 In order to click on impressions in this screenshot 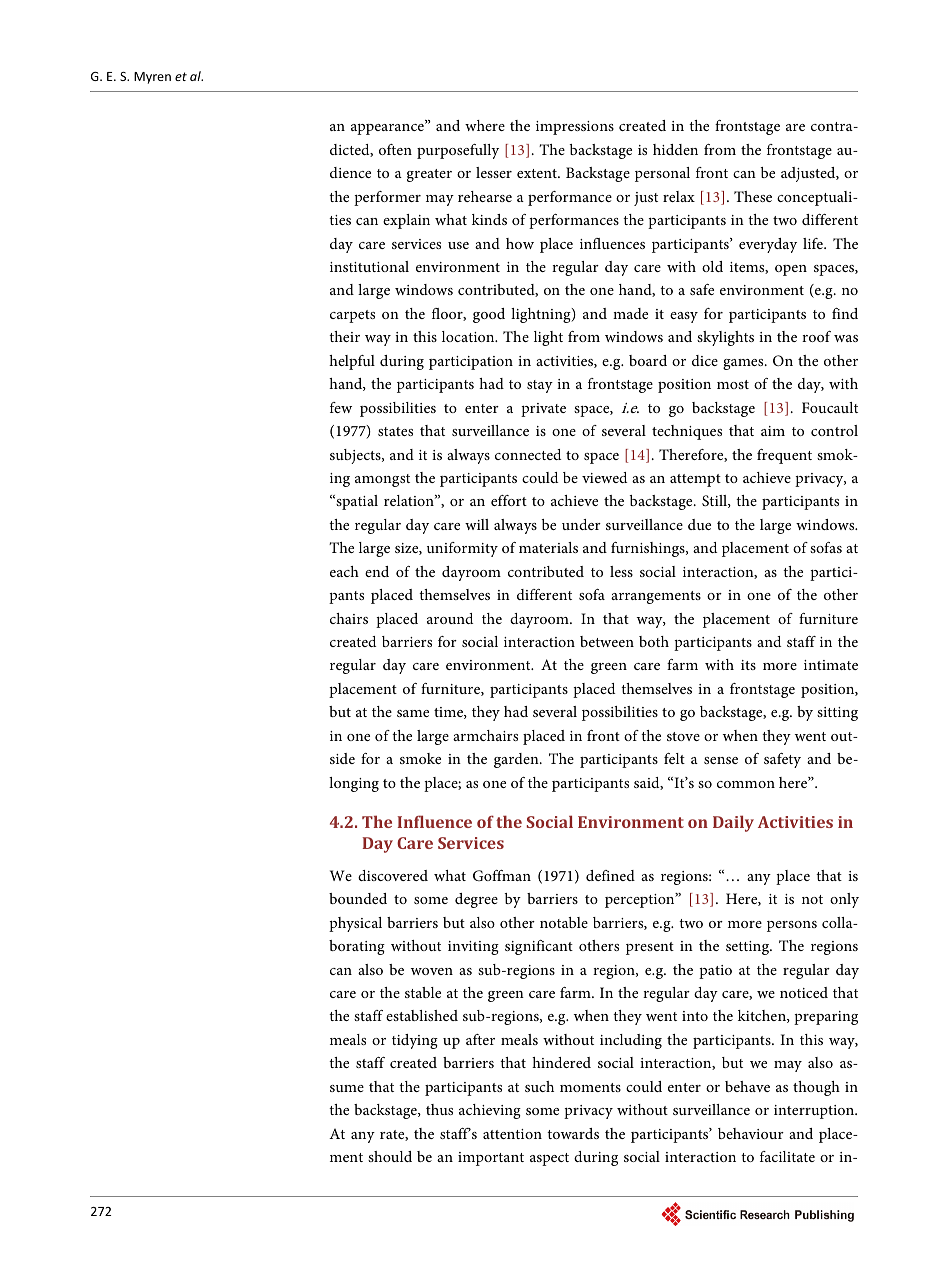, I will do `click(575, 128)`.
